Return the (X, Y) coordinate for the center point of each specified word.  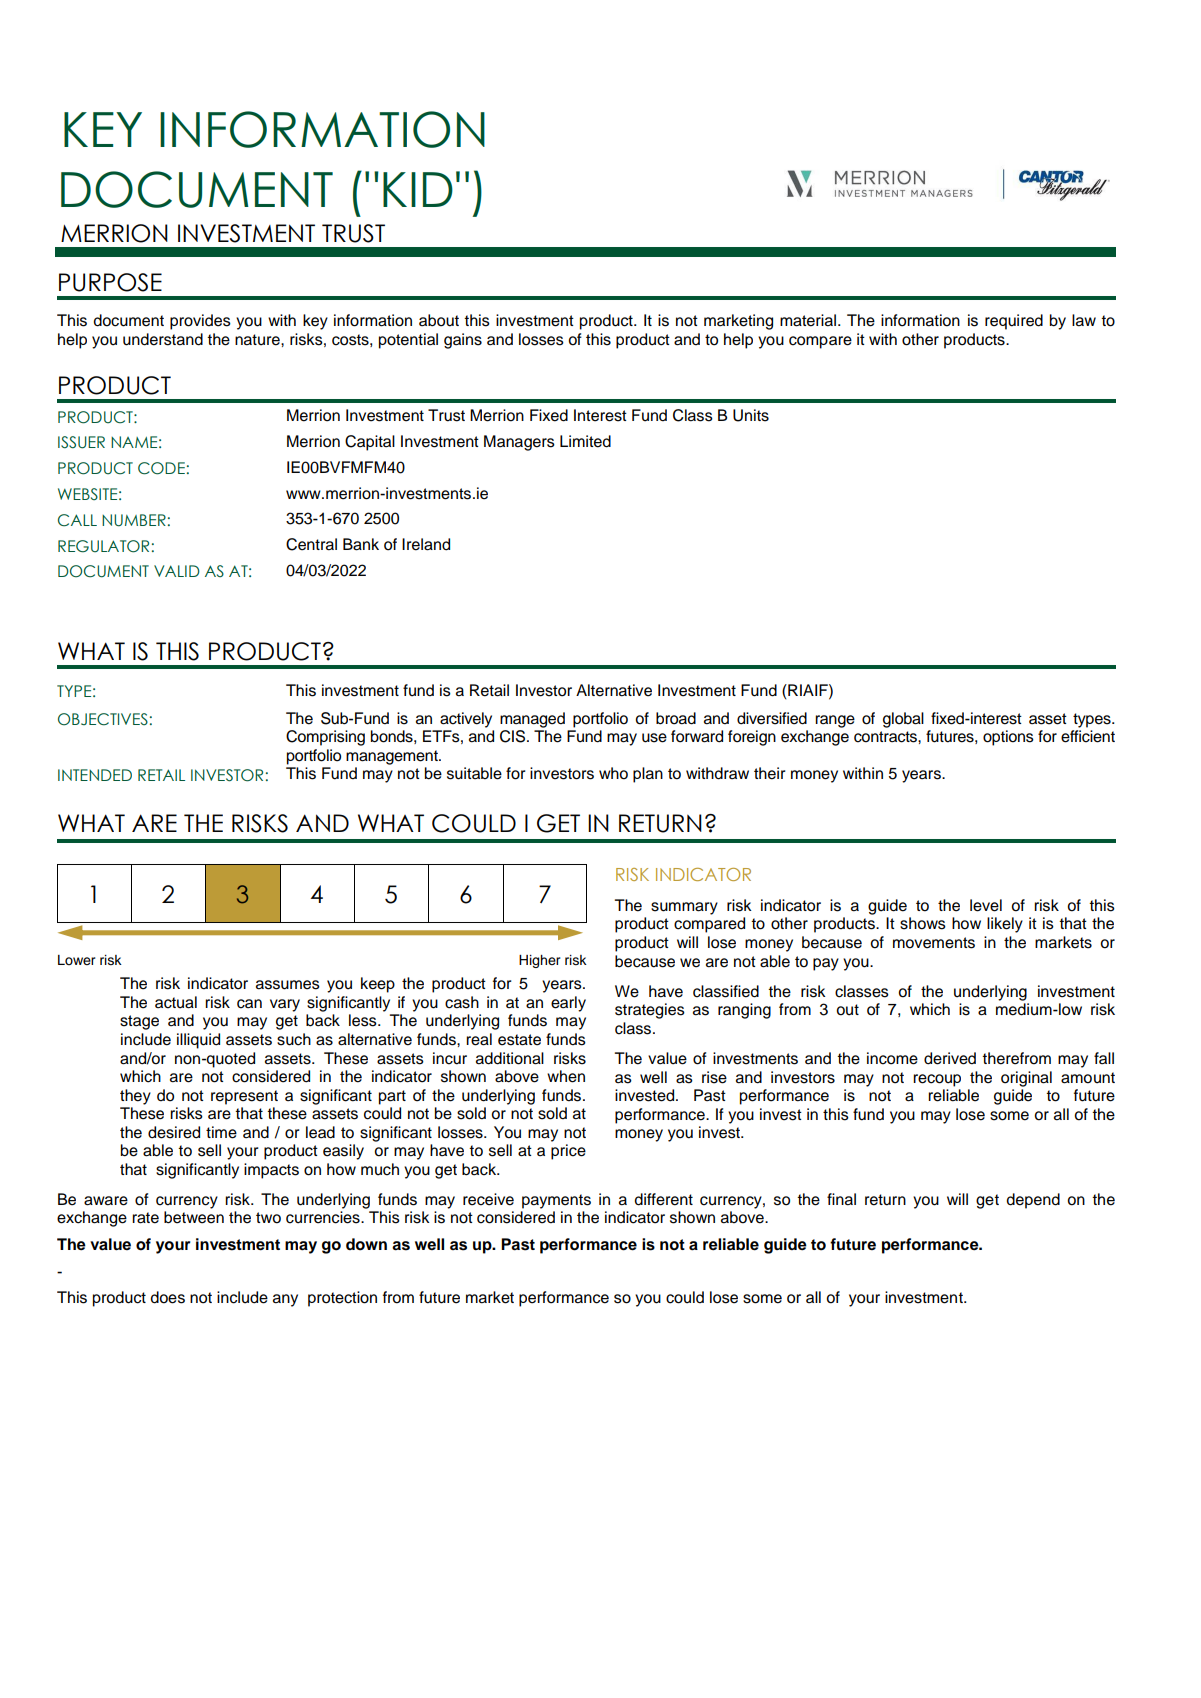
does (168, 1297)
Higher (540, 961)
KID (418, 189)
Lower (77, 960)
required (1014, 322)
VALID (177, 571)
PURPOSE (110, 282)
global (903, 720)
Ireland (426, 544)
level (986, 905)
